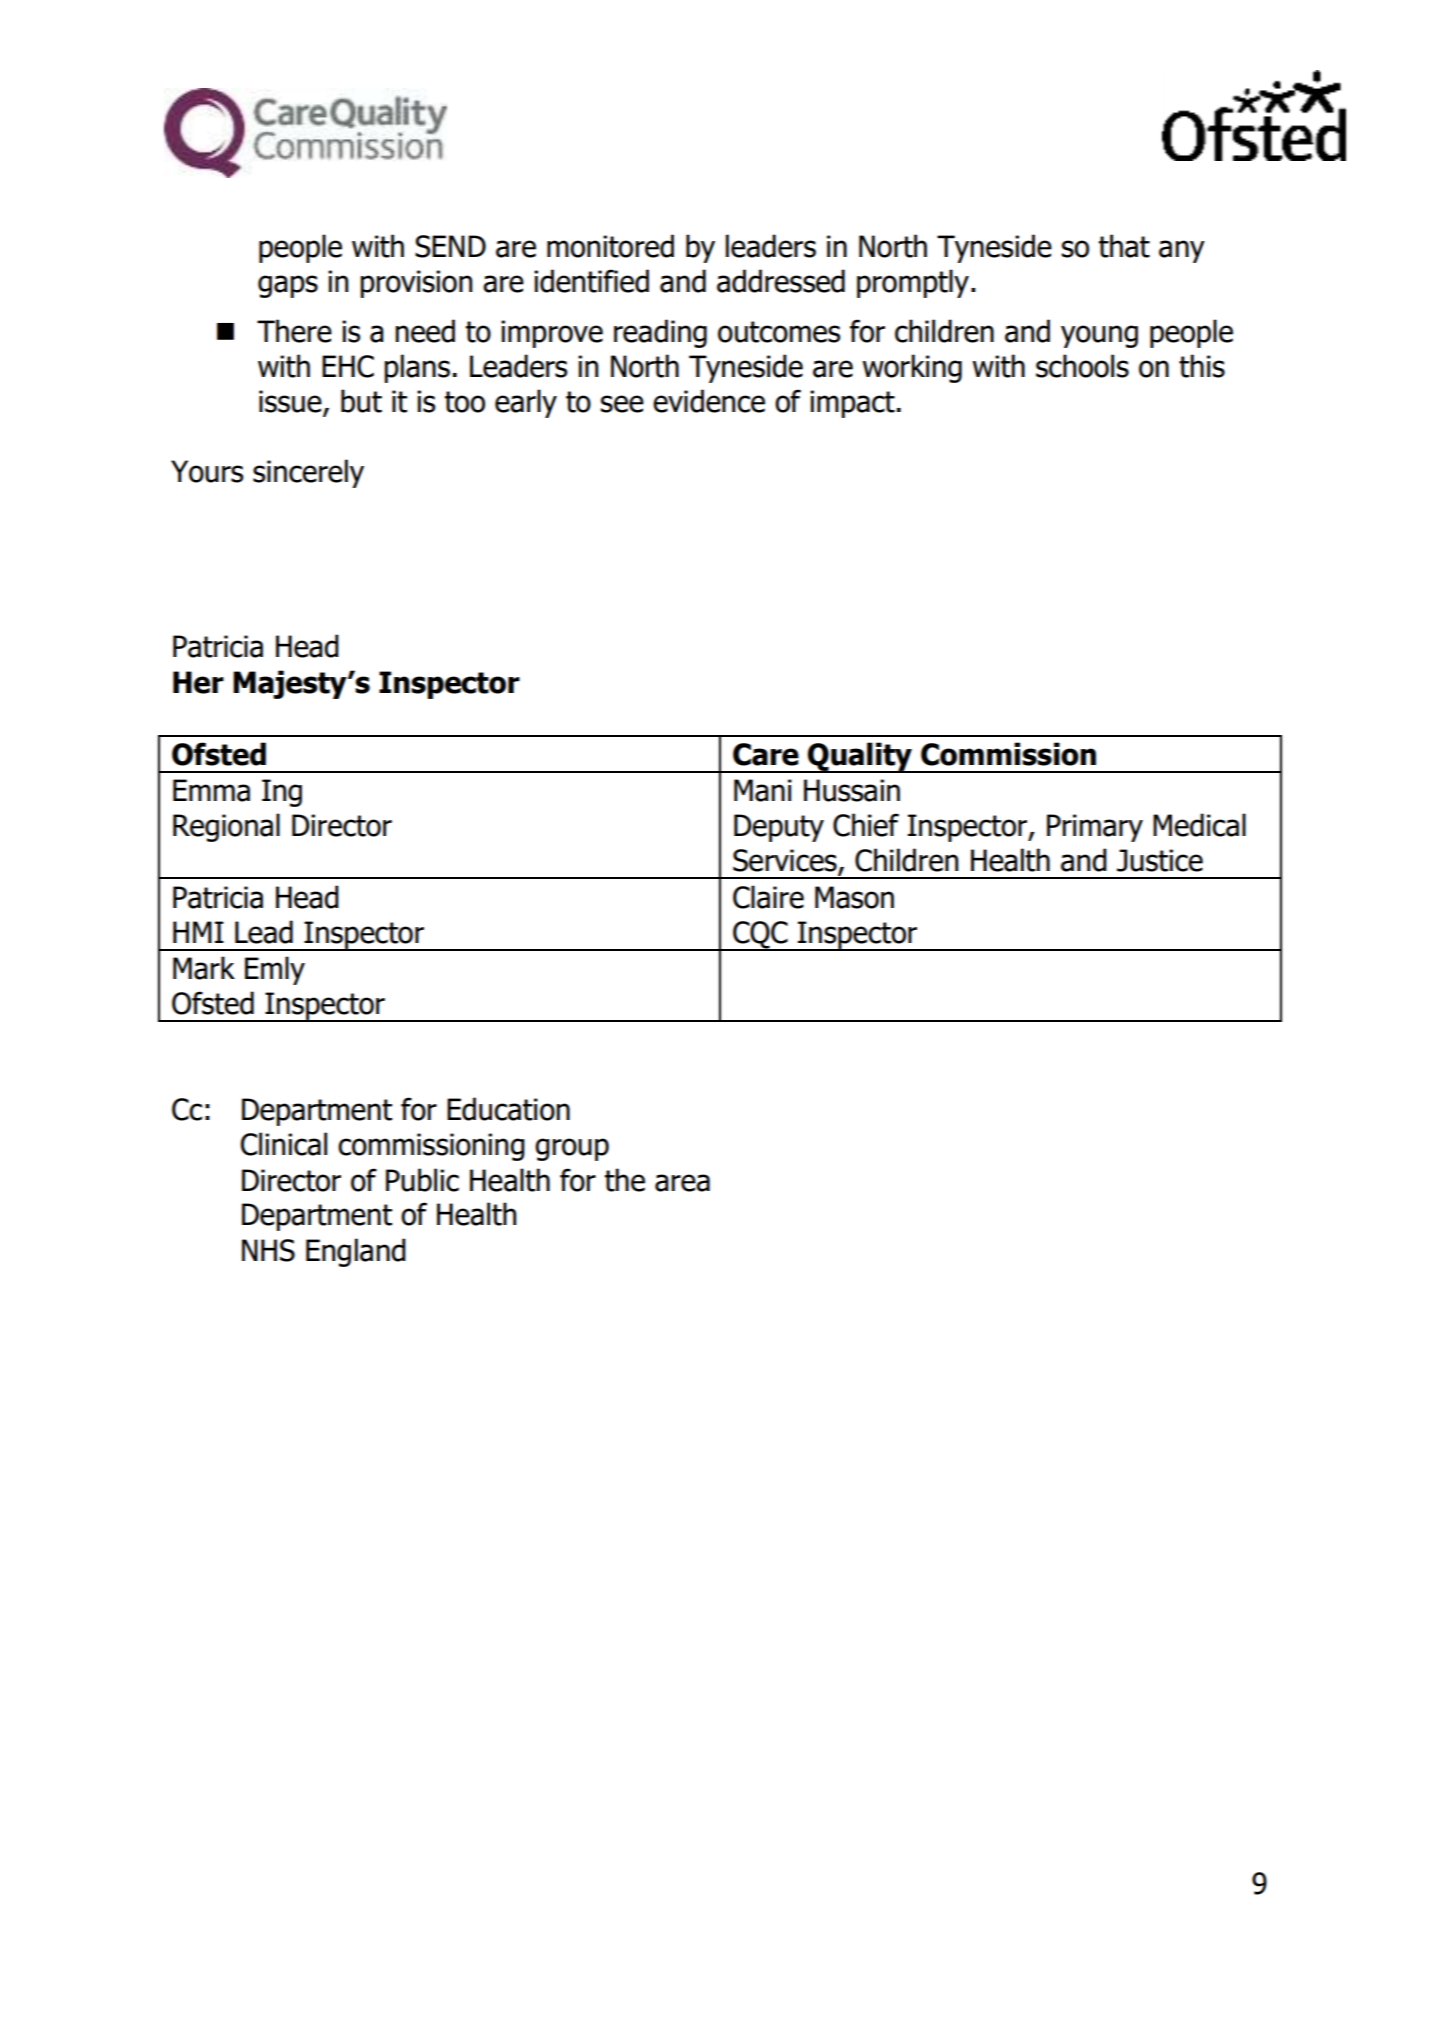 The height and width of the screenshot is (2037, 1439). Describe the element at coordinates (860, 757) in the screenshot. I see `Quality` at that location.
